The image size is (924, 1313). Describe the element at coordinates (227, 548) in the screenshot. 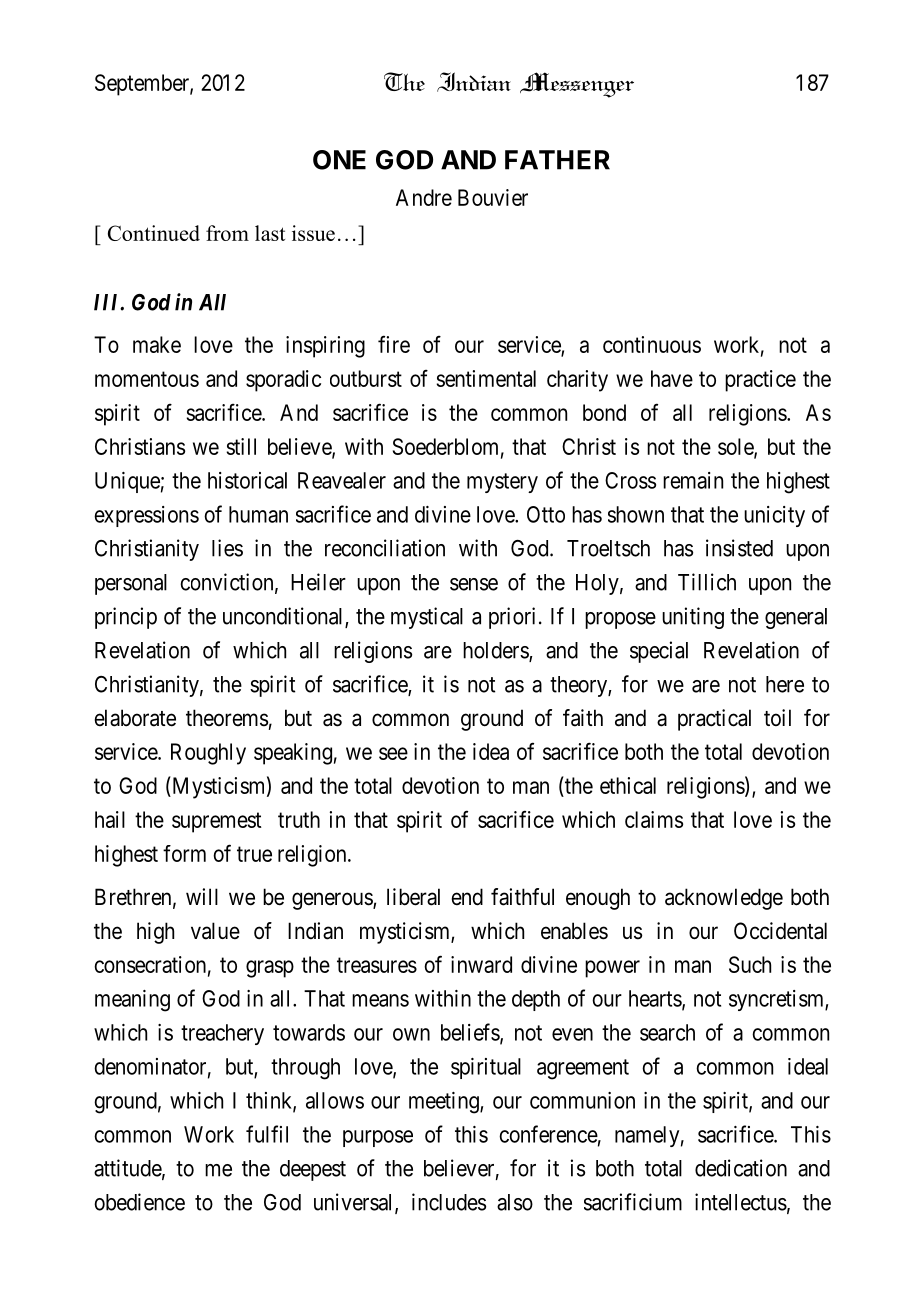

I see `lies` at that location.
